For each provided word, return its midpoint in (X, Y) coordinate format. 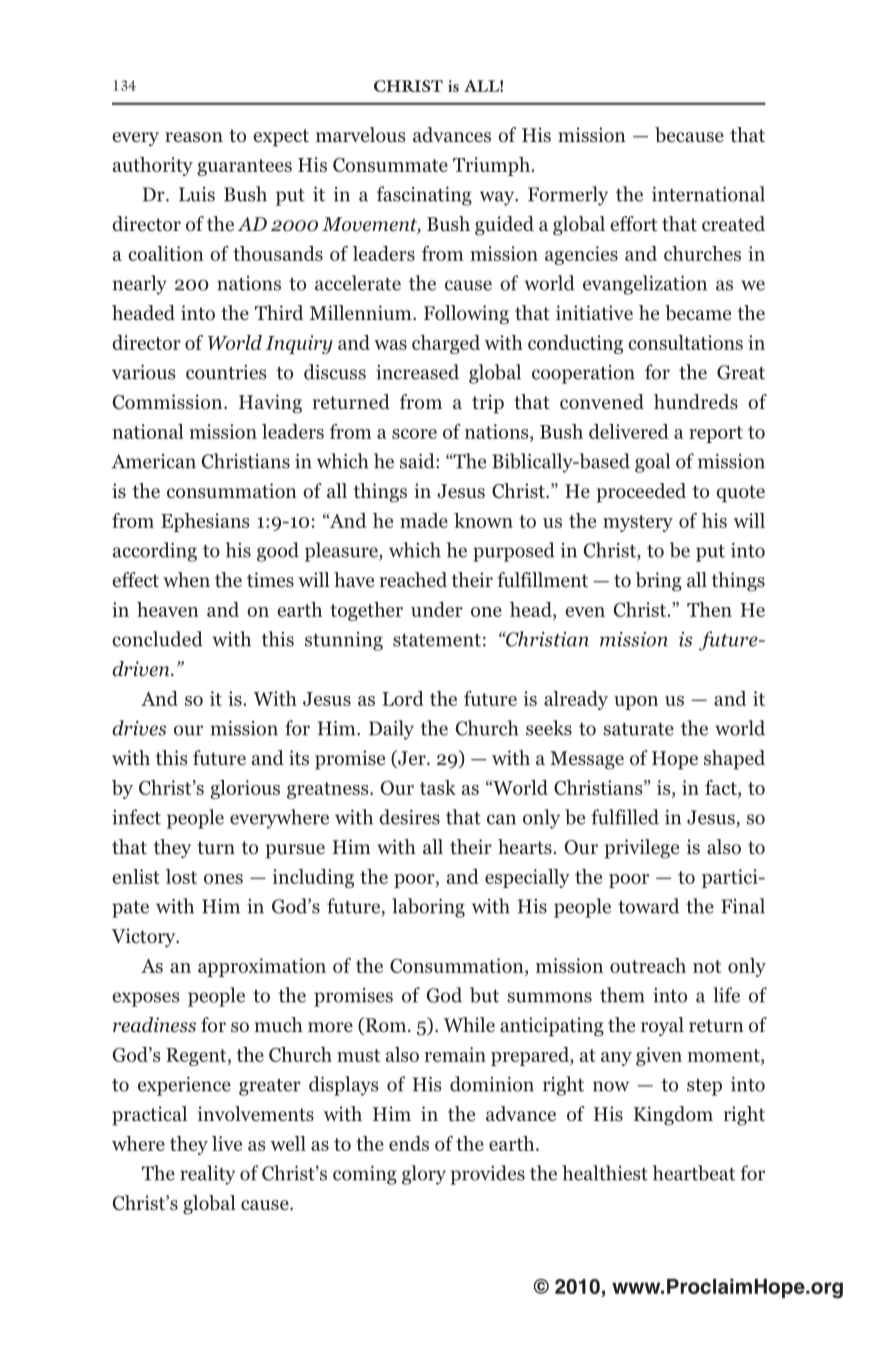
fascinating (424, 196)
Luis (197, 194)
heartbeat (694, 1173)
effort (633, 224)
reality (208, 1175)
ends (409, 1143)
